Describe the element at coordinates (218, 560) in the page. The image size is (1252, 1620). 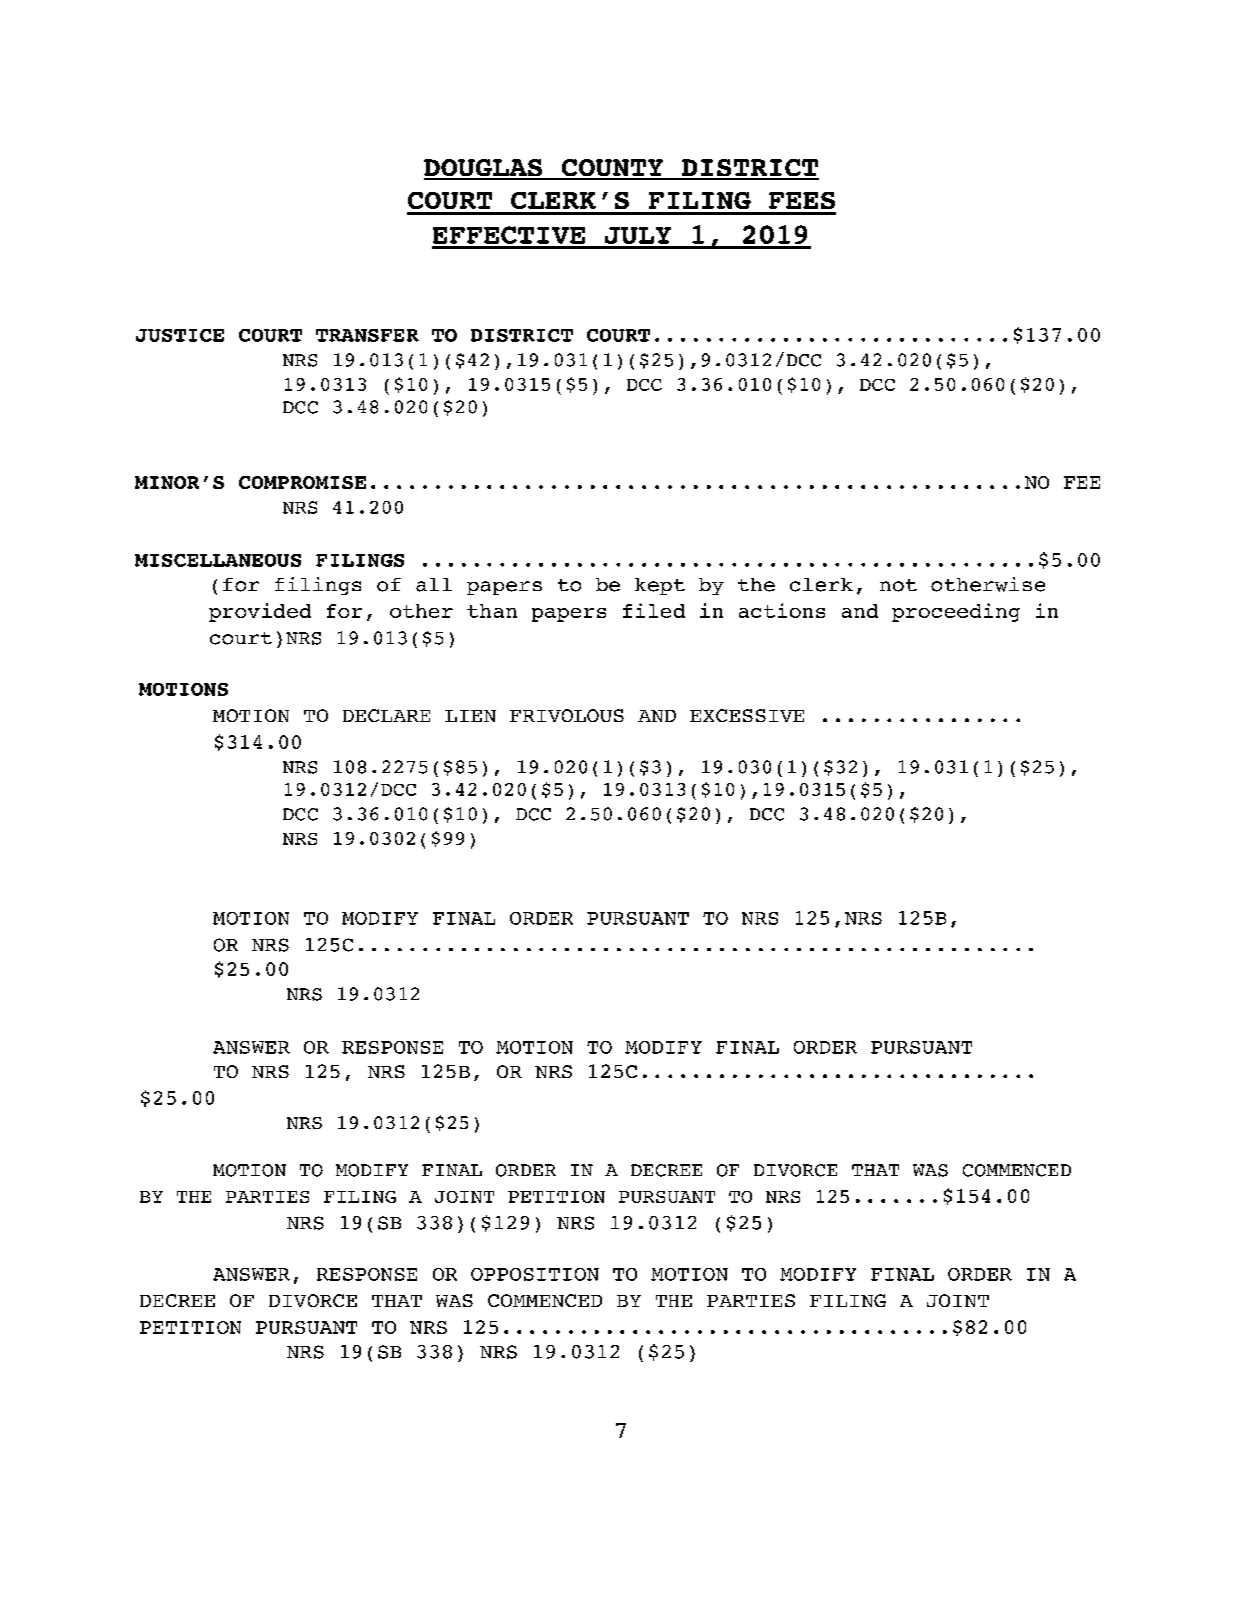
I see `MISCELLANEOUS` at that location.
